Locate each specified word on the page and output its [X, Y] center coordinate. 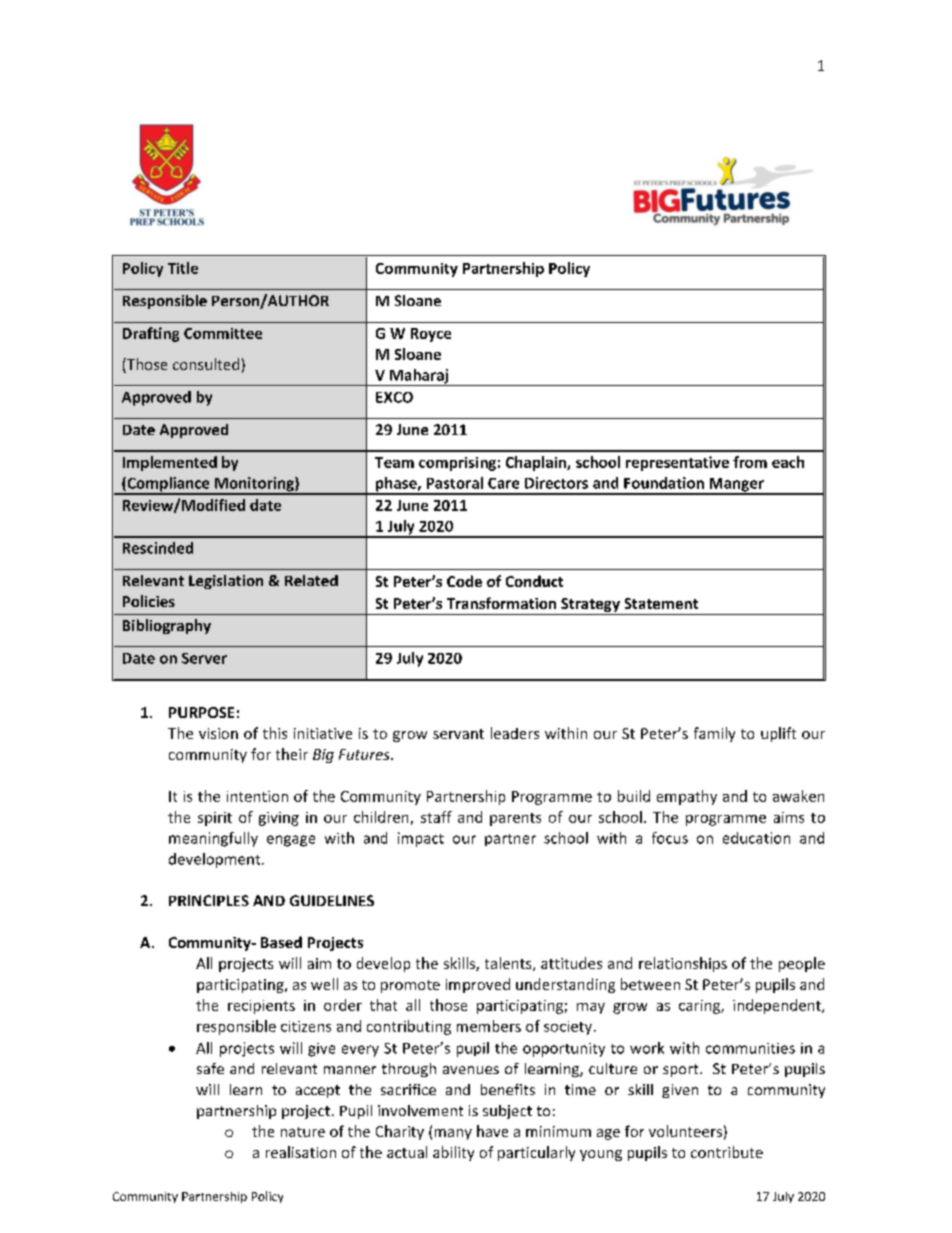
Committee [223, 333]
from [750, 462]
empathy [687, 797]
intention [257, 796]
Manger [736, 486]
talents [509, 964]
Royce [431, 335]
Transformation [501, 603]
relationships [683, 964]
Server [204, 658]
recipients [261, 1007]
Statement [661, 603]
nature [303, 1132]
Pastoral [455, 483]
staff [436, 817]
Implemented [170, 463]
